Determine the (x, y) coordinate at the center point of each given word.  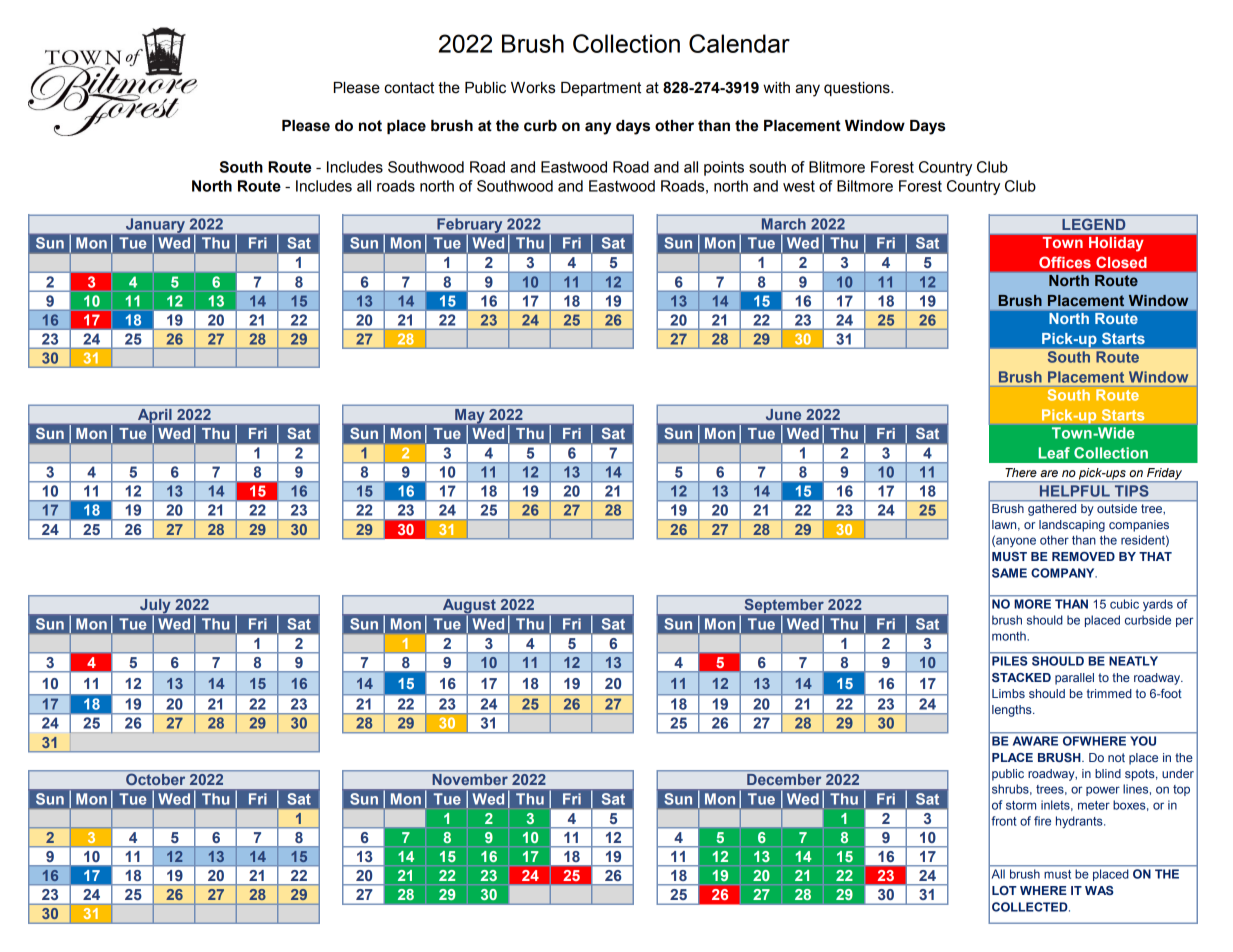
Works (533, 88)
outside (1117, 508)
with (776, 88)
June (783, 414)
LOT (1004, 890)
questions (858, 89)
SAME (1009, 573)
